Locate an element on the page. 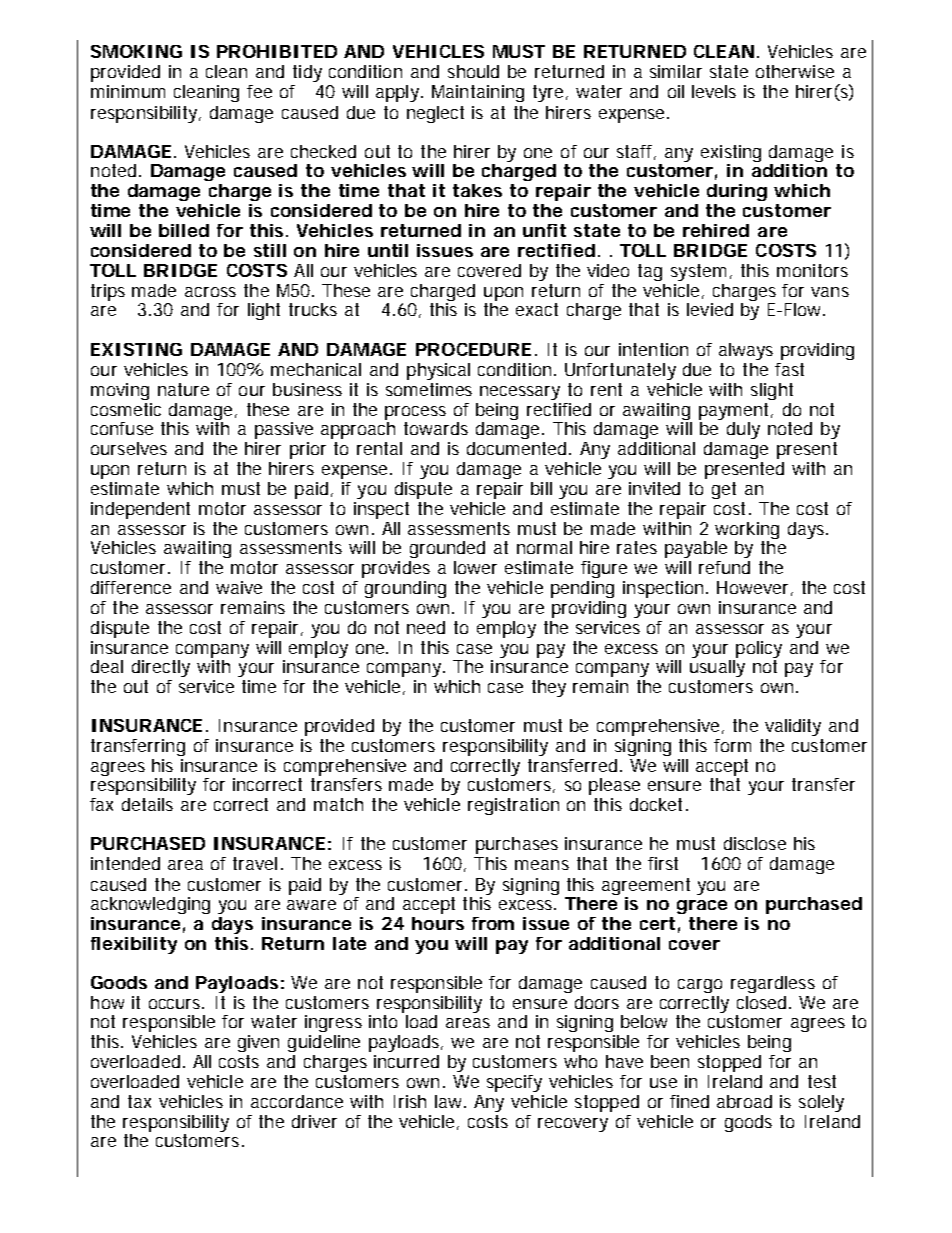  law is located at coordinates (450, 1101).
